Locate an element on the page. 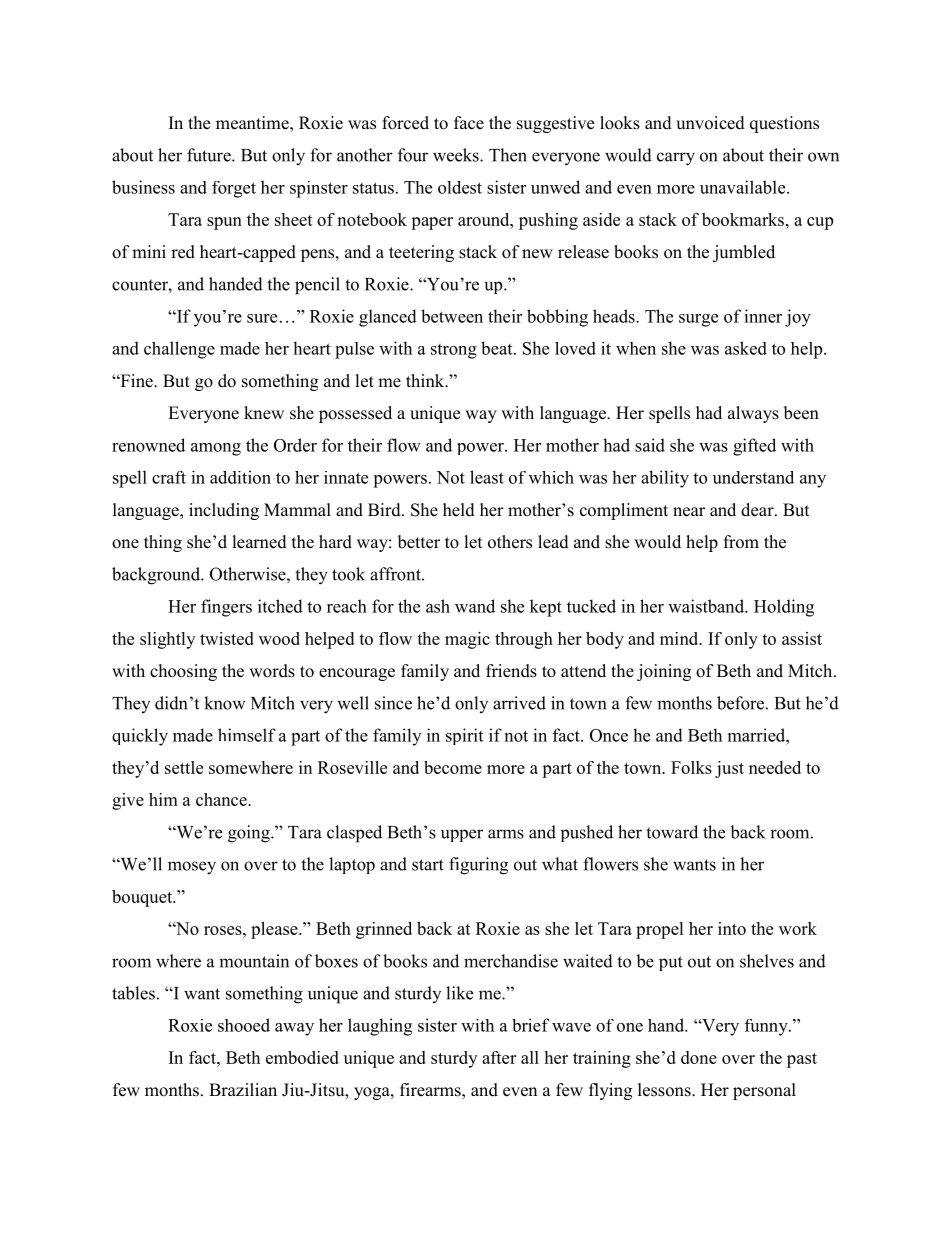 The height and width of the document is (1233, 952). done is located at coordinates (699, 1057).
